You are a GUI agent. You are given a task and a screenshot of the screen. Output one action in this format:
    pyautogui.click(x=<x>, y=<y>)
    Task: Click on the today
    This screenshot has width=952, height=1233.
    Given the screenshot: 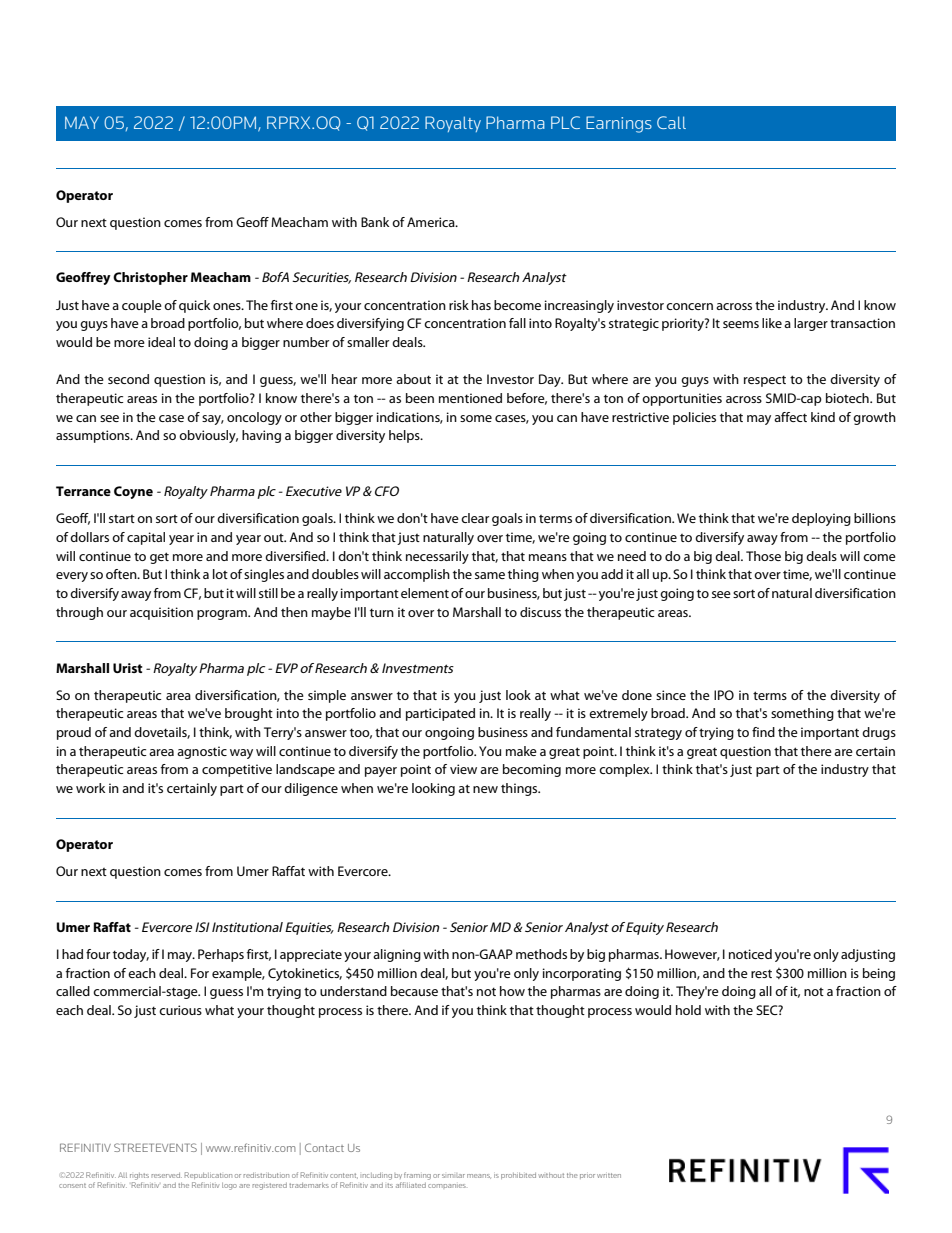 What is the action you would take?
    pyautogui.click(x=131, y=955)
